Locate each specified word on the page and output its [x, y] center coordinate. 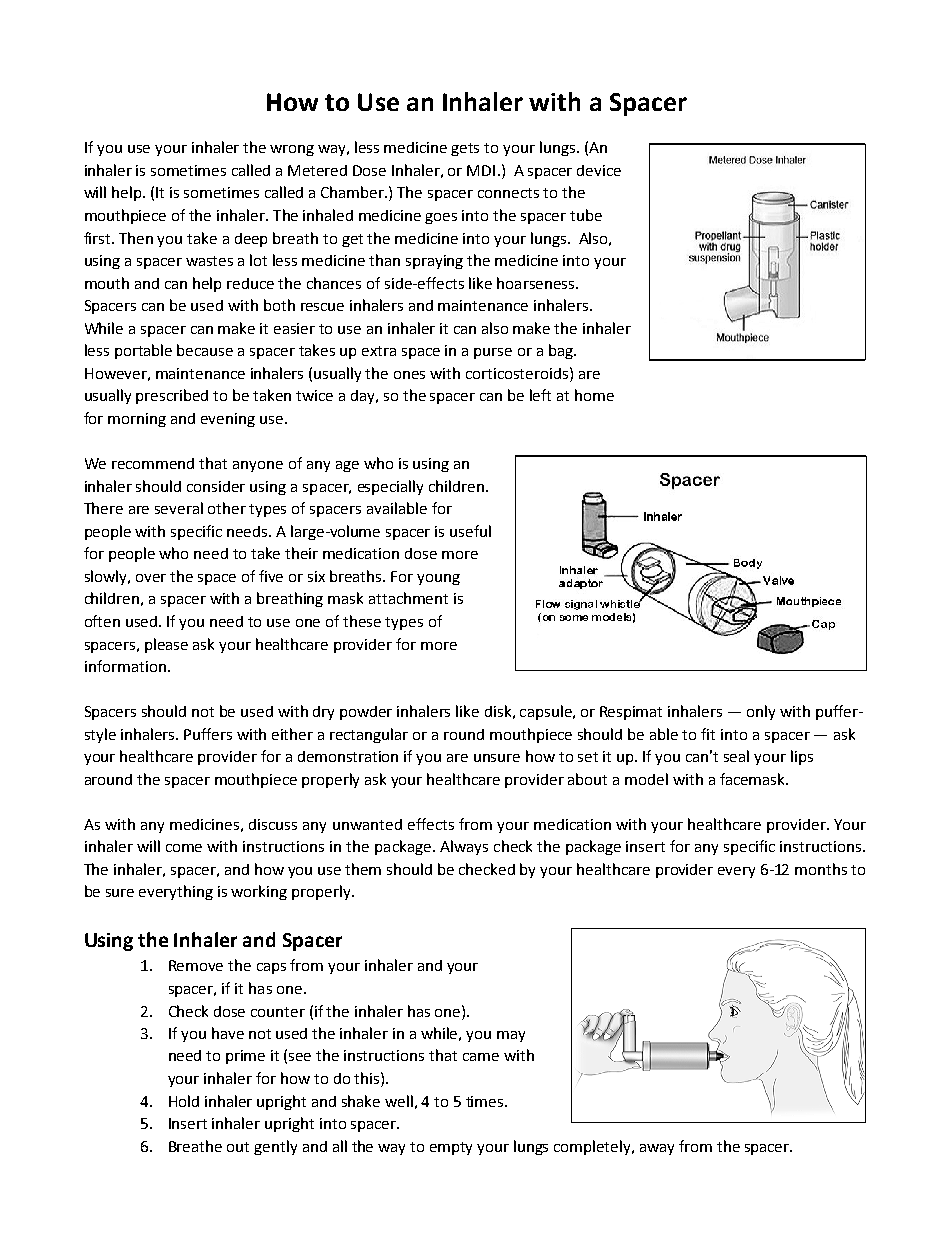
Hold [184, 1101]
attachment [408, 598]
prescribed [172, 396]
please [166, 645]
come [184, 848]
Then [136, 238]
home [594, 395]
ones [409, 375]
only [761, 712]
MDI [481, 170]
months [821, 869]
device [599, 170]
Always [464, 847]
